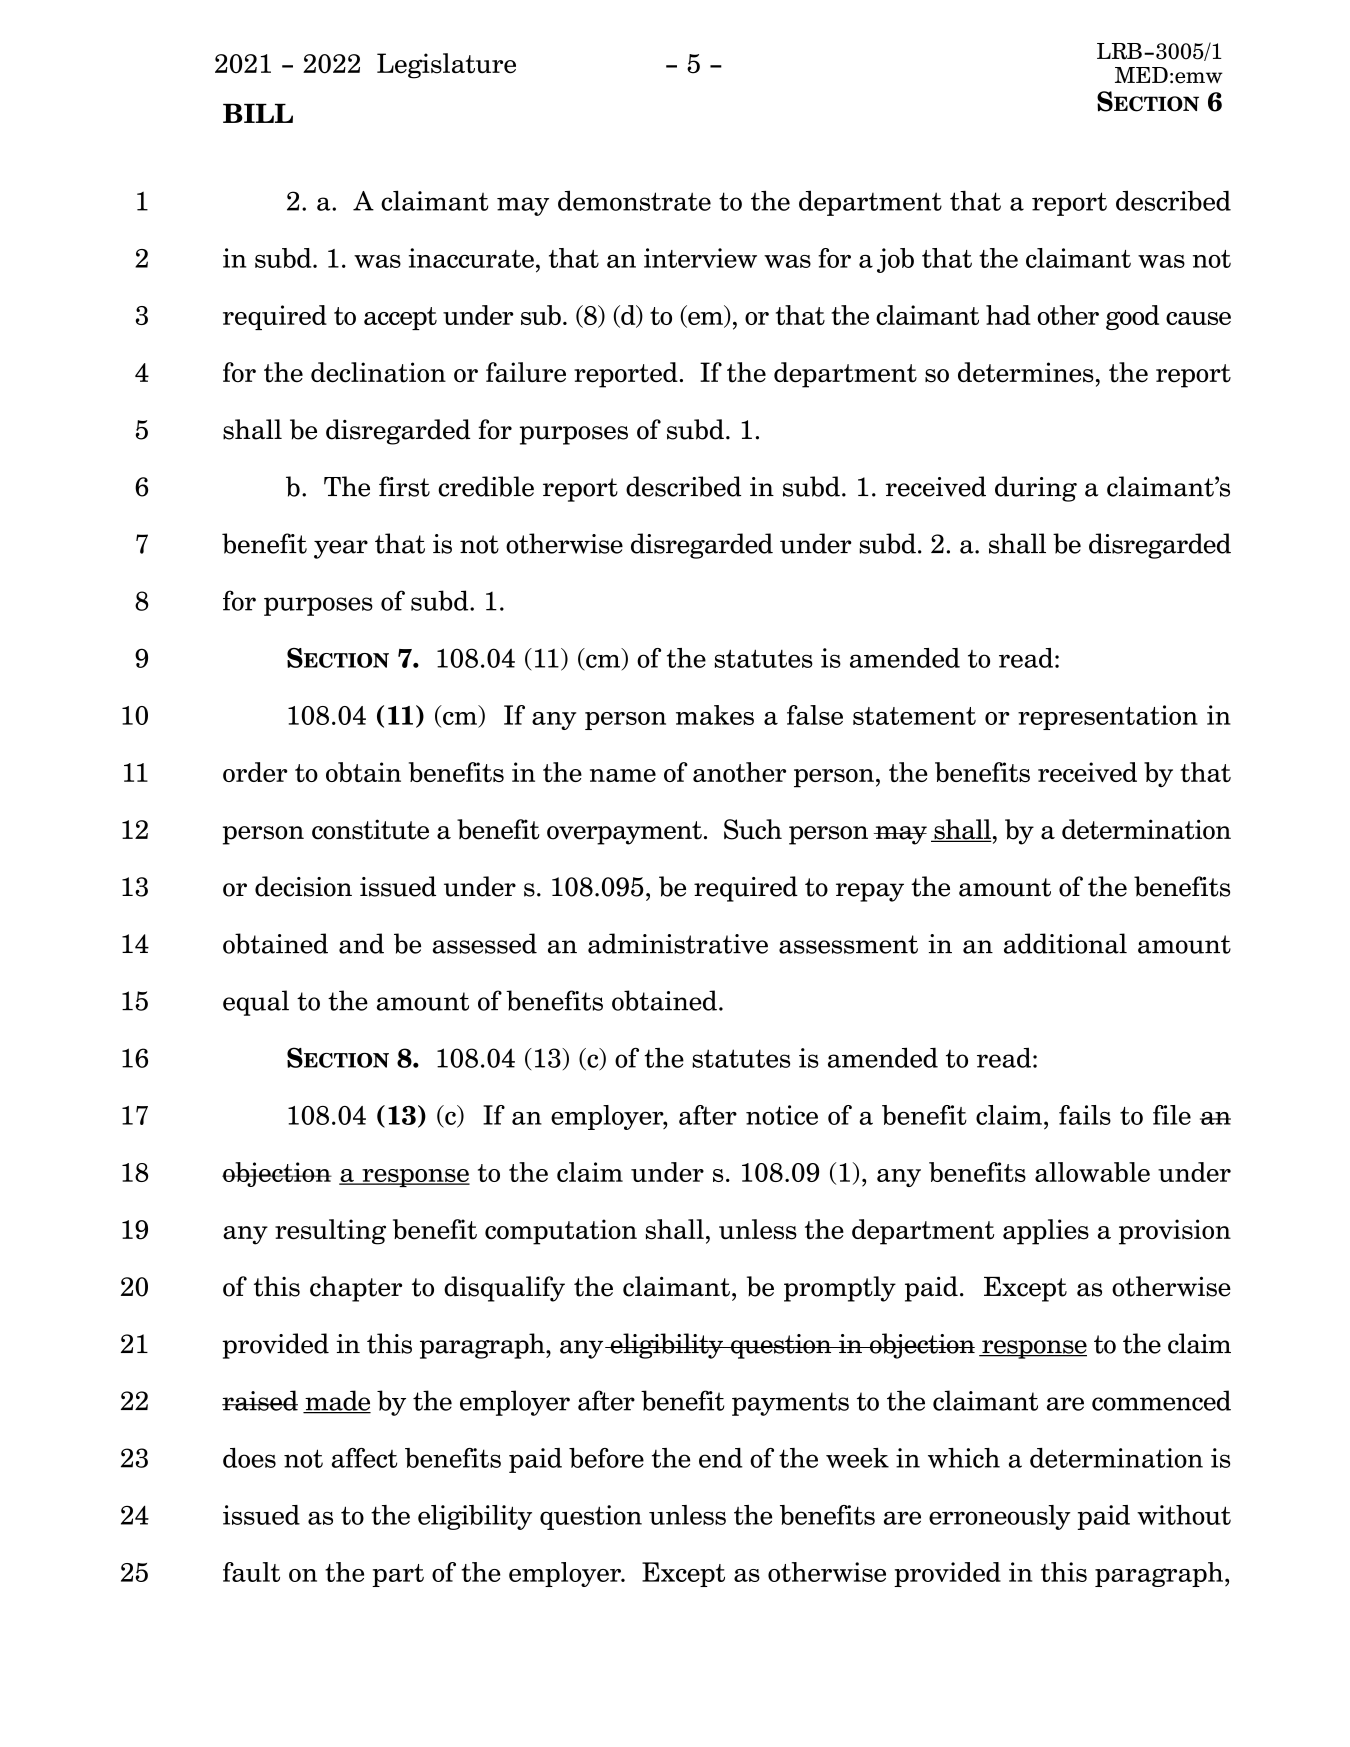  What do you see at coordinates (370, 829) in the document?
I see `constitute` at bounding box center [370, 829].
